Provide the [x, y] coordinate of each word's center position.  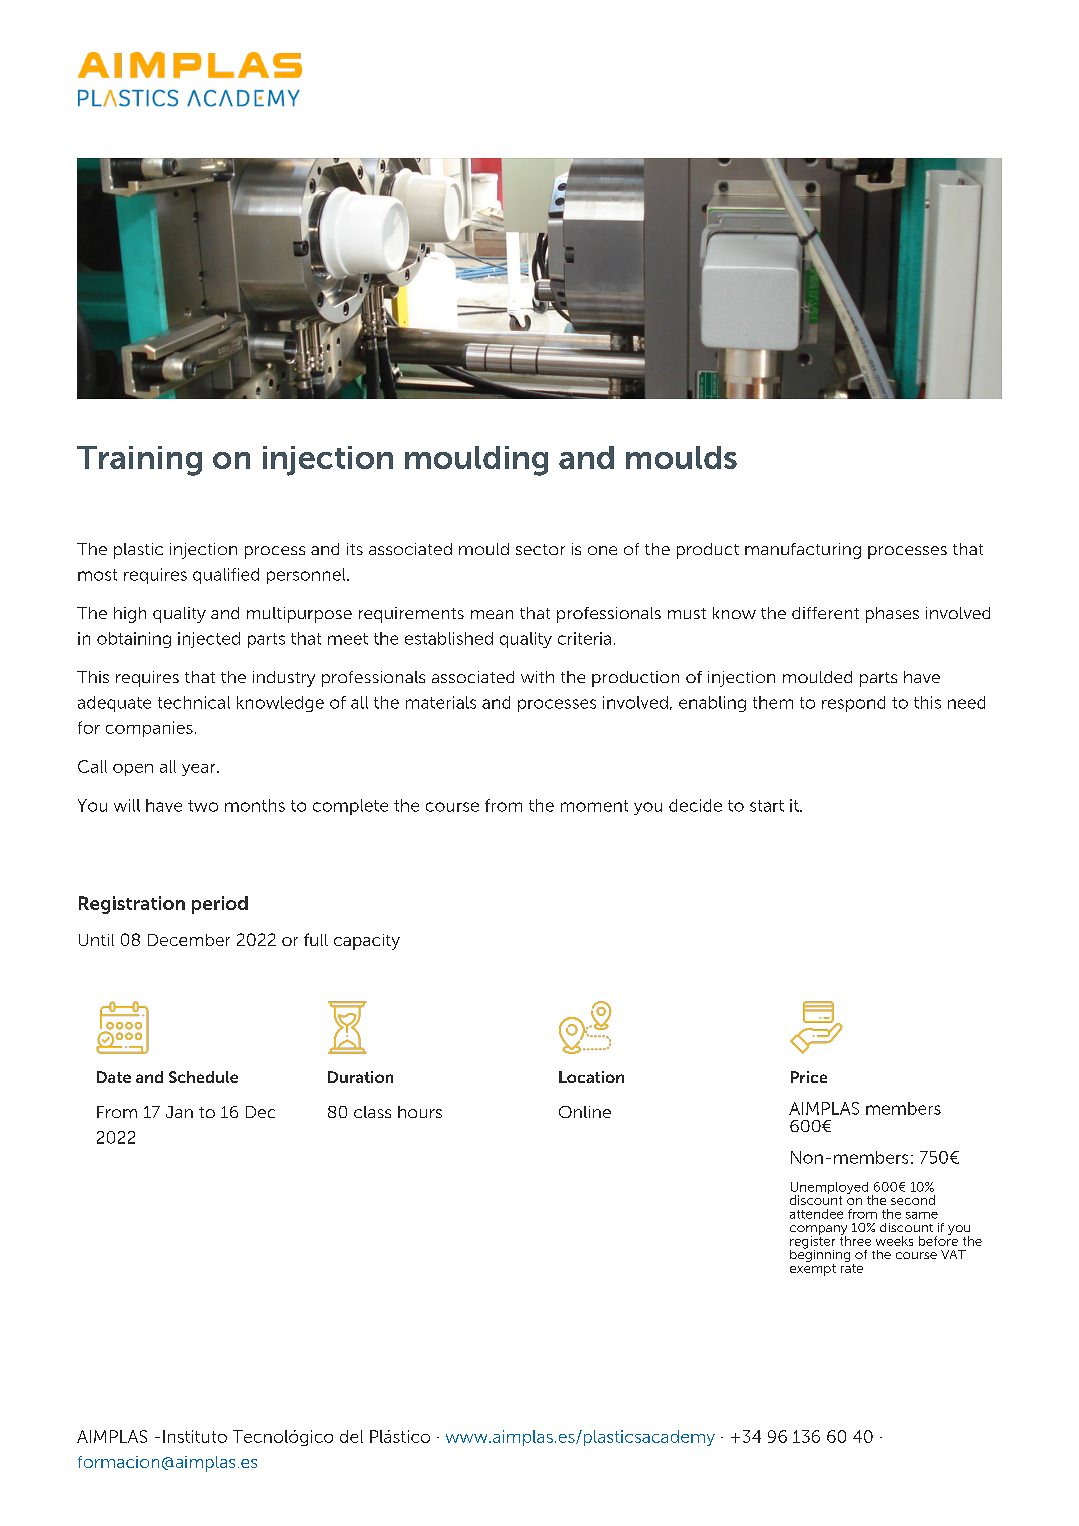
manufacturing [803, 551]
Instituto [195, 1436]
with [537, 677]
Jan [179, 1112]
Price [809, 1077]
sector [540, 549]
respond [853, 704]
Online [585, 1112]
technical [194, 702]
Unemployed [830, 1189]
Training [139, 461]
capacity [367, 942]
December [189, 940]
